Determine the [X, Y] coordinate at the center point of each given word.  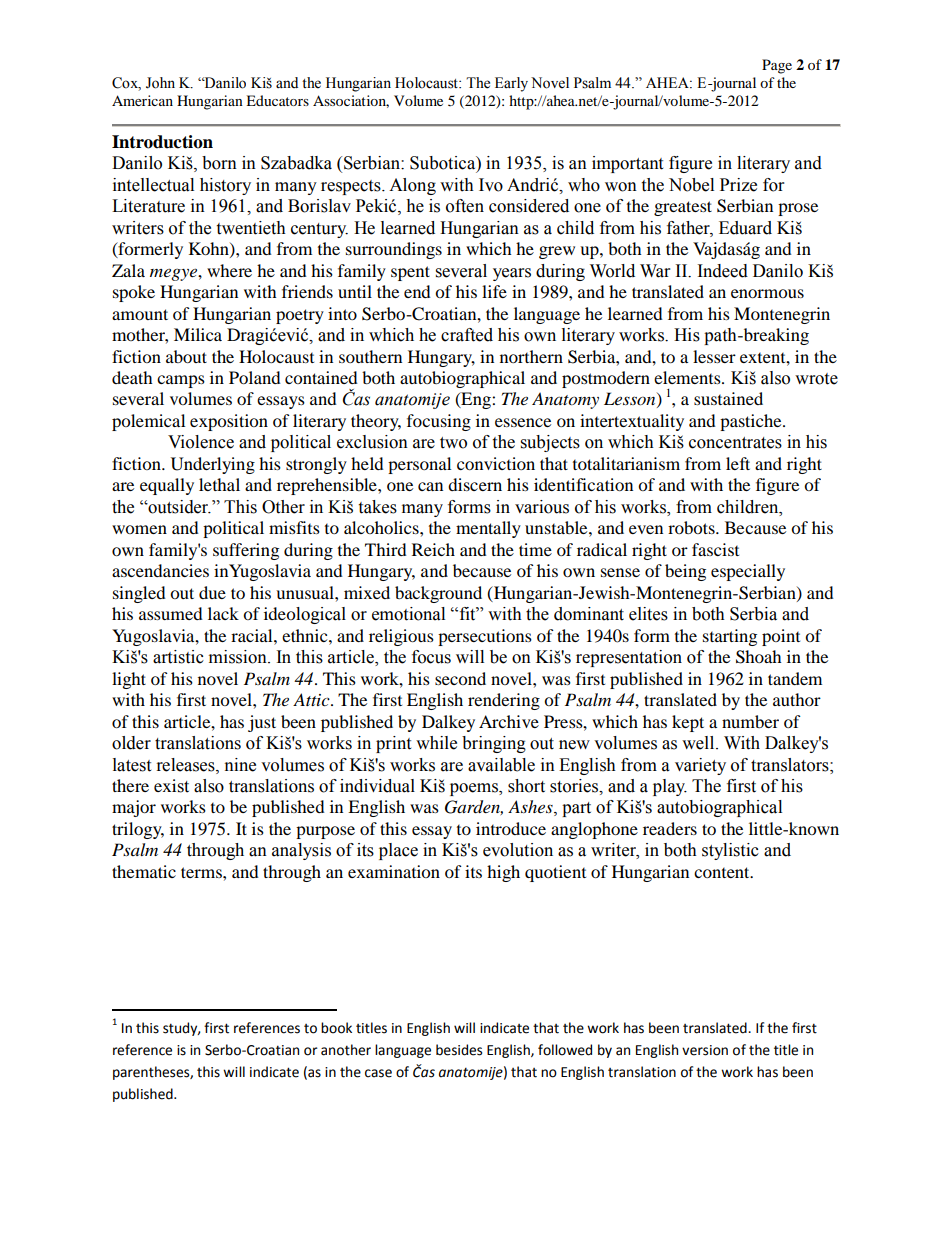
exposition [229, 422]
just [262, 723]
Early [511, 84]
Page [777, 66]
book [336, 1028]
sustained [728, 398]
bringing [494, 744]
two [453, 443]
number [750, 721]
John [160, 83]
